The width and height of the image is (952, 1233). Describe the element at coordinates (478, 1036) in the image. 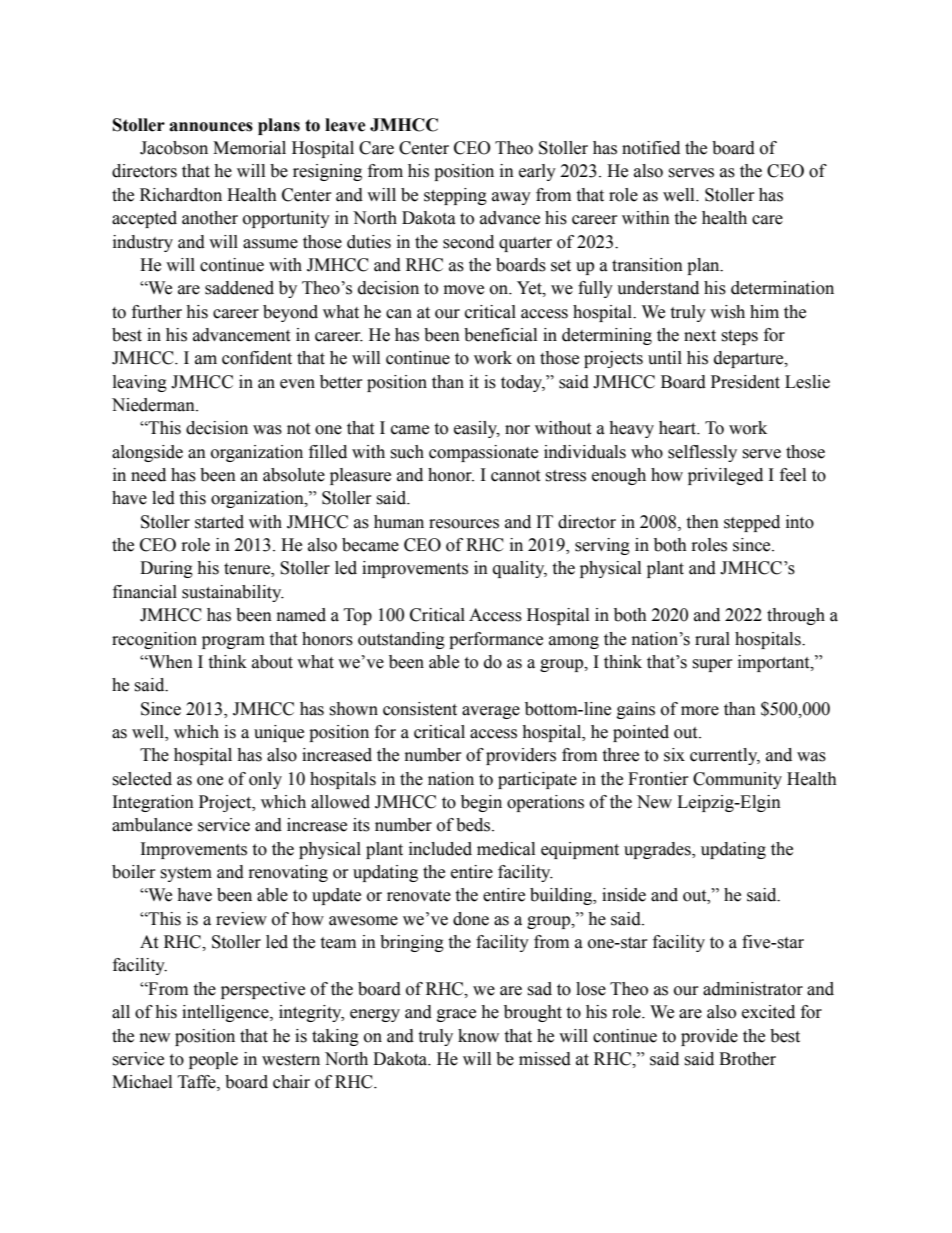

I see `know` at that location.
